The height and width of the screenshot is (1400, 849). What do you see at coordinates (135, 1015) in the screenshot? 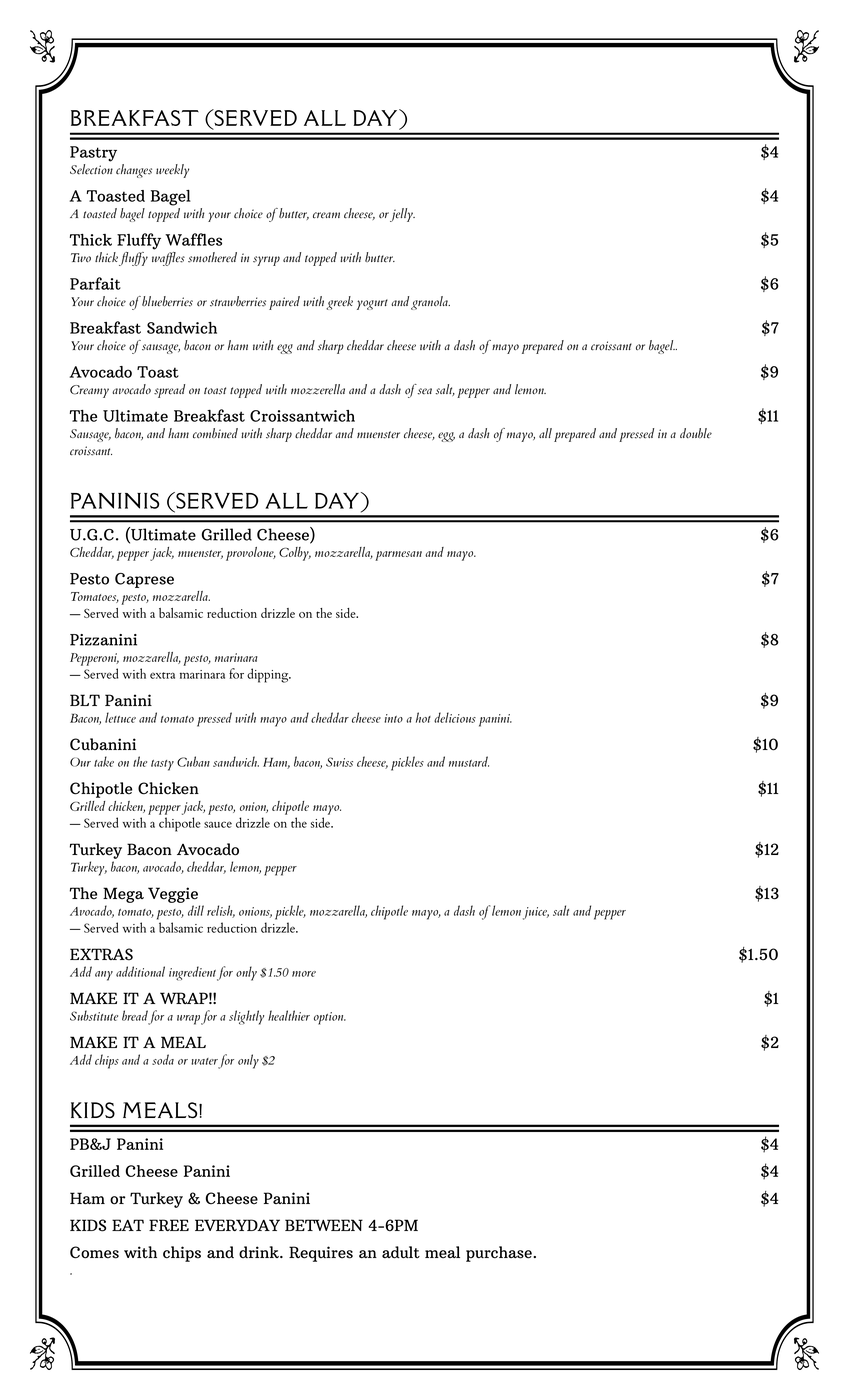
I see `bread` at bounding box center [135, 1015].
